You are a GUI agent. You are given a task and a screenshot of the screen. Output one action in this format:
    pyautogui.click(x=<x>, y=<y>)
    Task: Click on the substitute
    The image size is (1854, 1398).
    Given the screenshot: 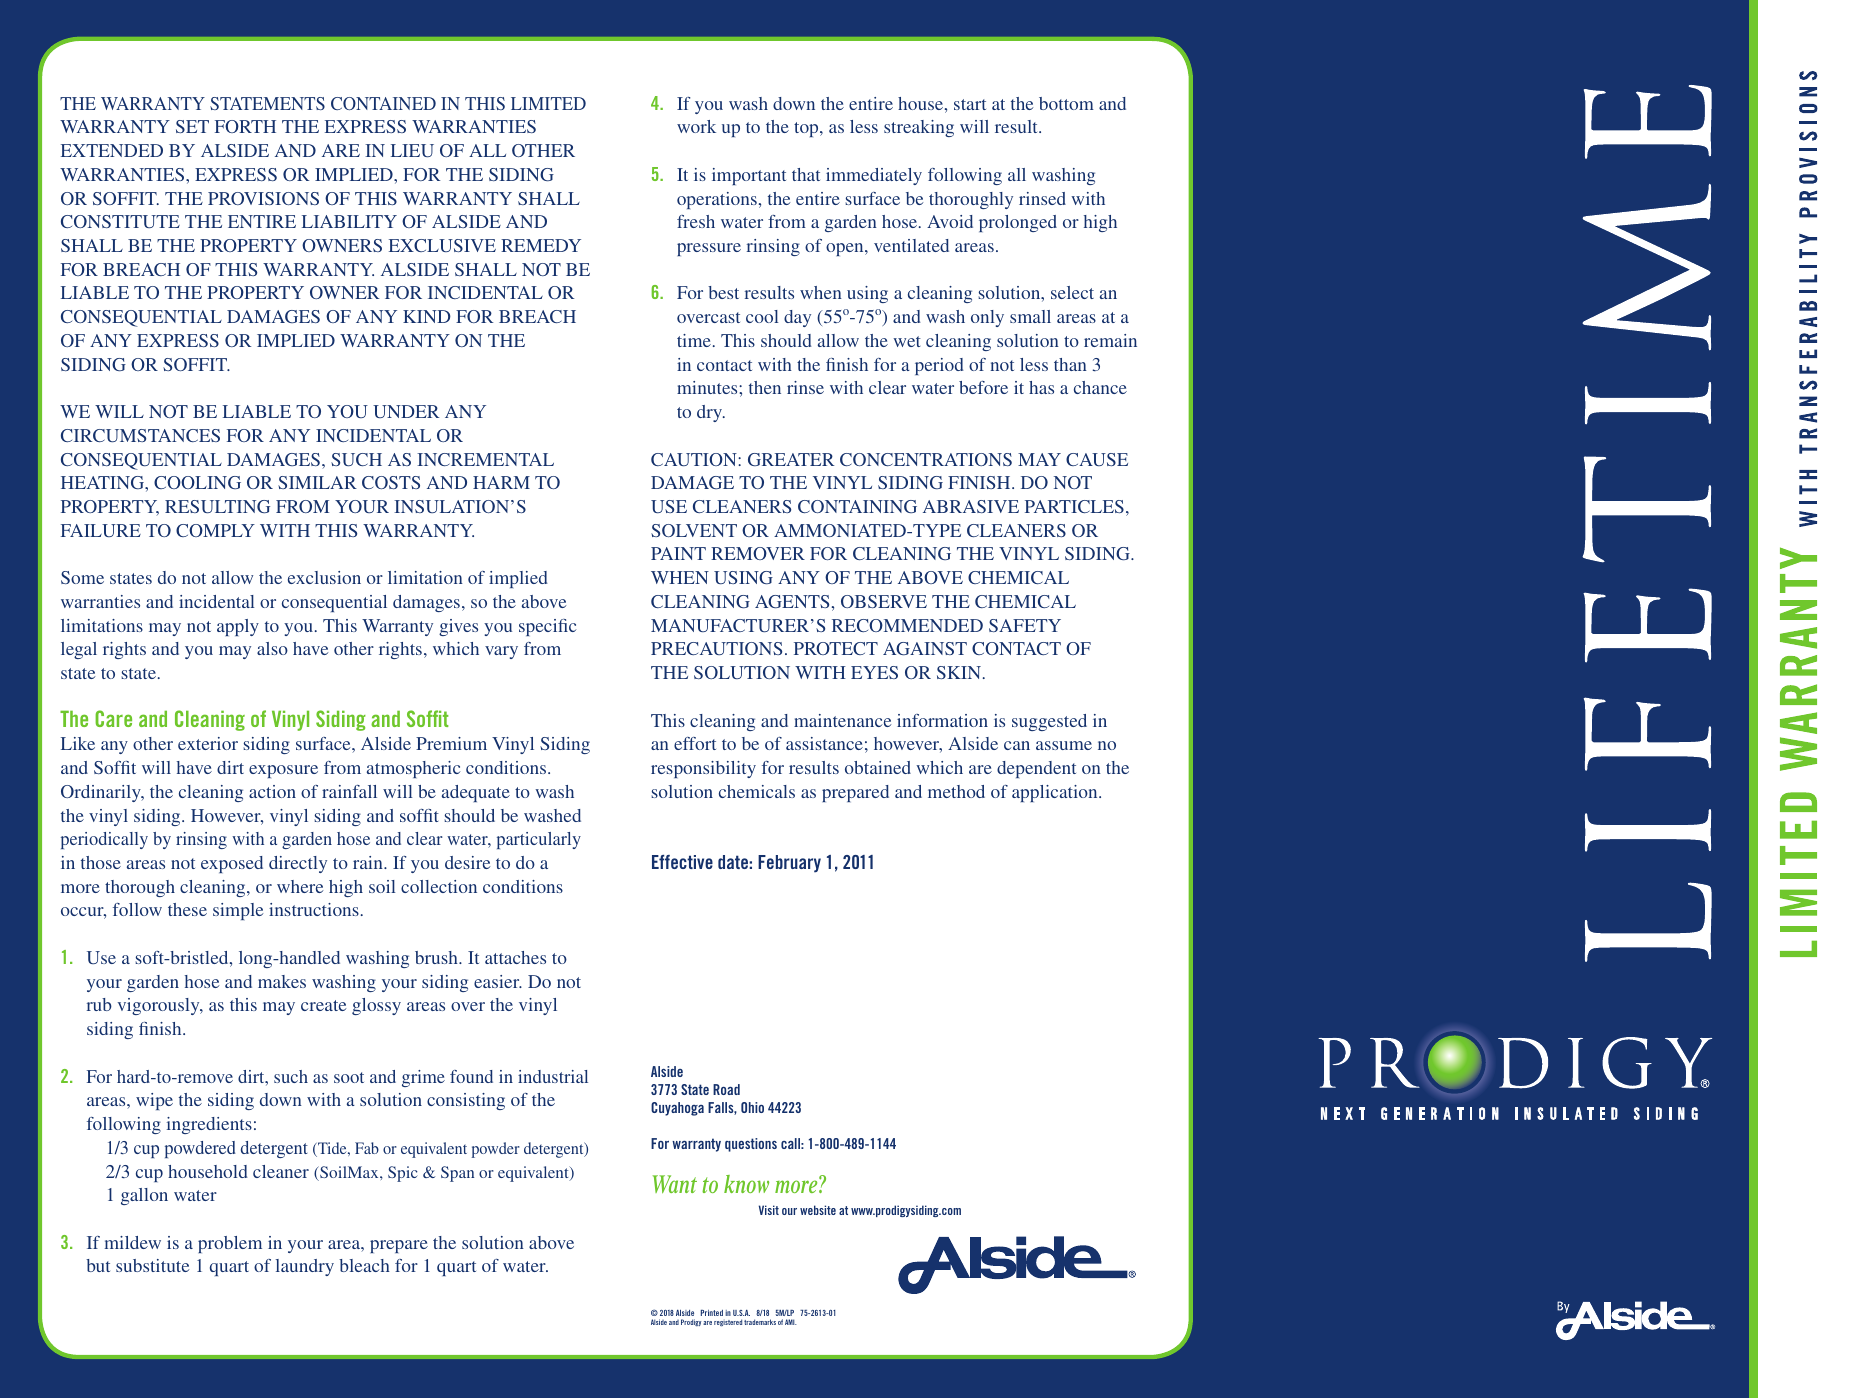 What is the action you would take?
    pyautogui.click(x=152, y=1265)
